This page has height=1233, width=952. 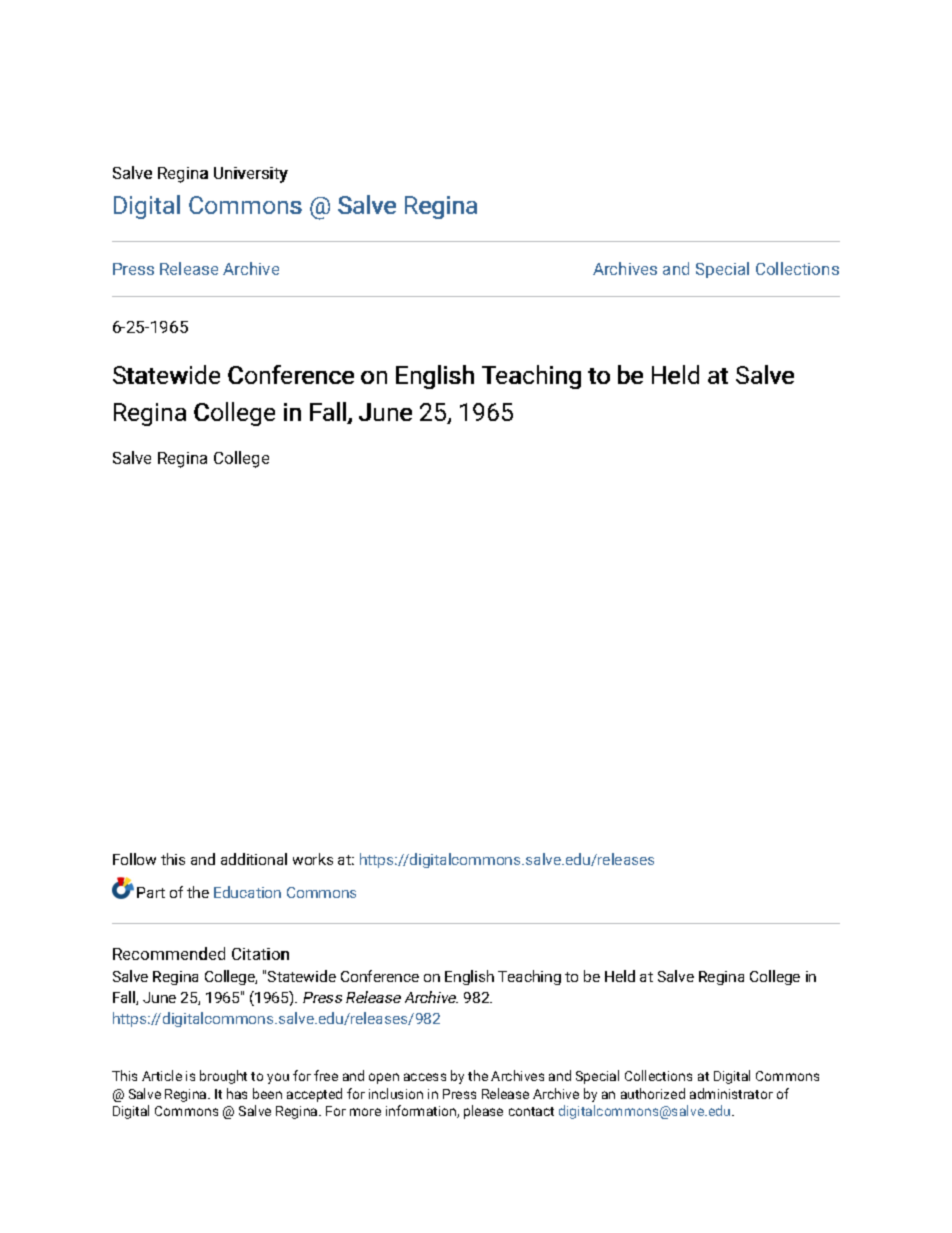 What do you see at coordinates (223, 1077) in the page?
I see `brought` at bounding box center [223, 1077].
